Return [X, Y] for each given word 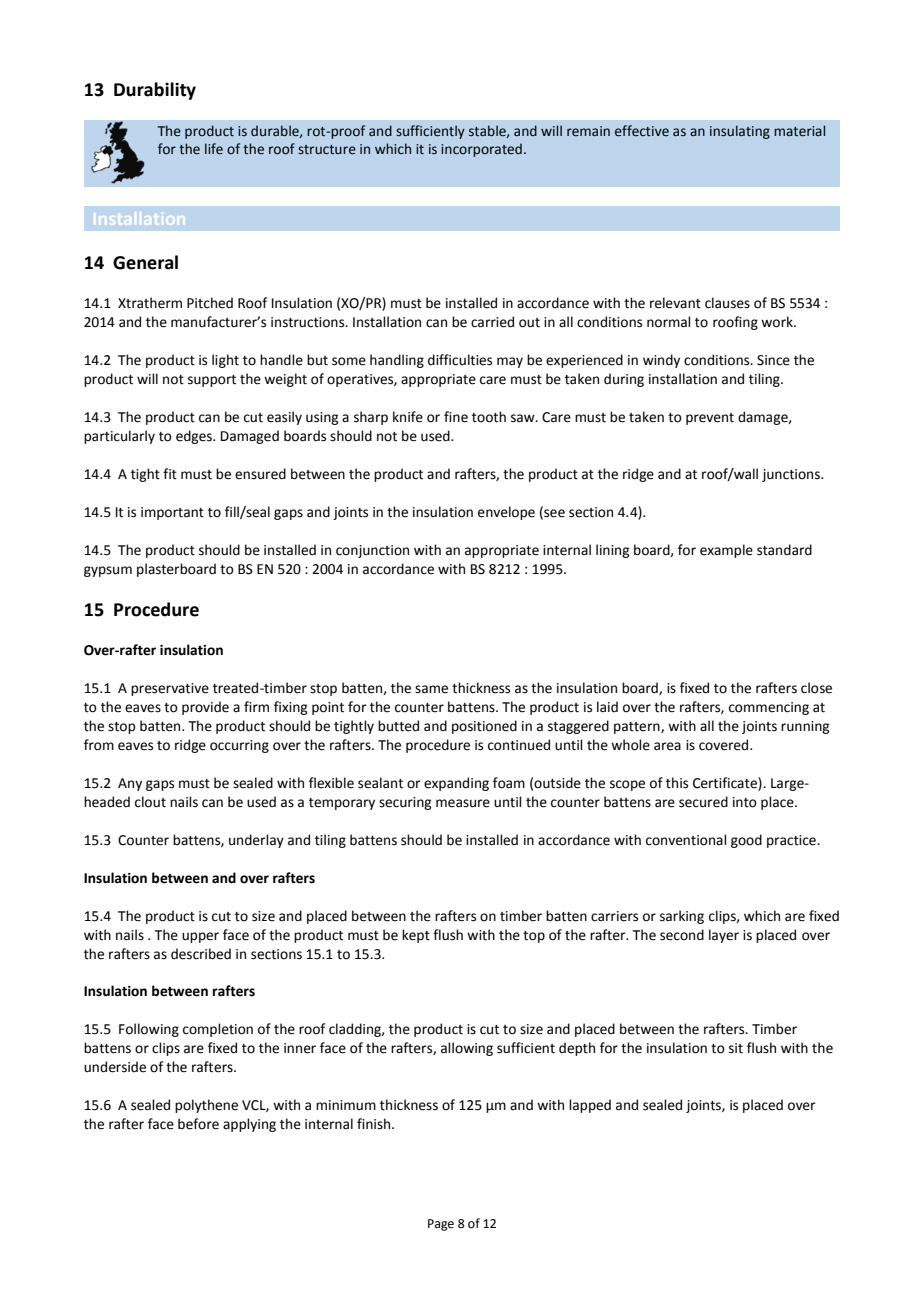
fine [456, 417]
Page [441, 1225]
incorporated [481, 150]
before [198, 1124]
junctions [792, 475]
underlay [256, 841]
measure [463, 803]
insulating [740, 132]
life [214, 149]
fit [170, 474]
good [746, 841]
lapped [590, 1106]
